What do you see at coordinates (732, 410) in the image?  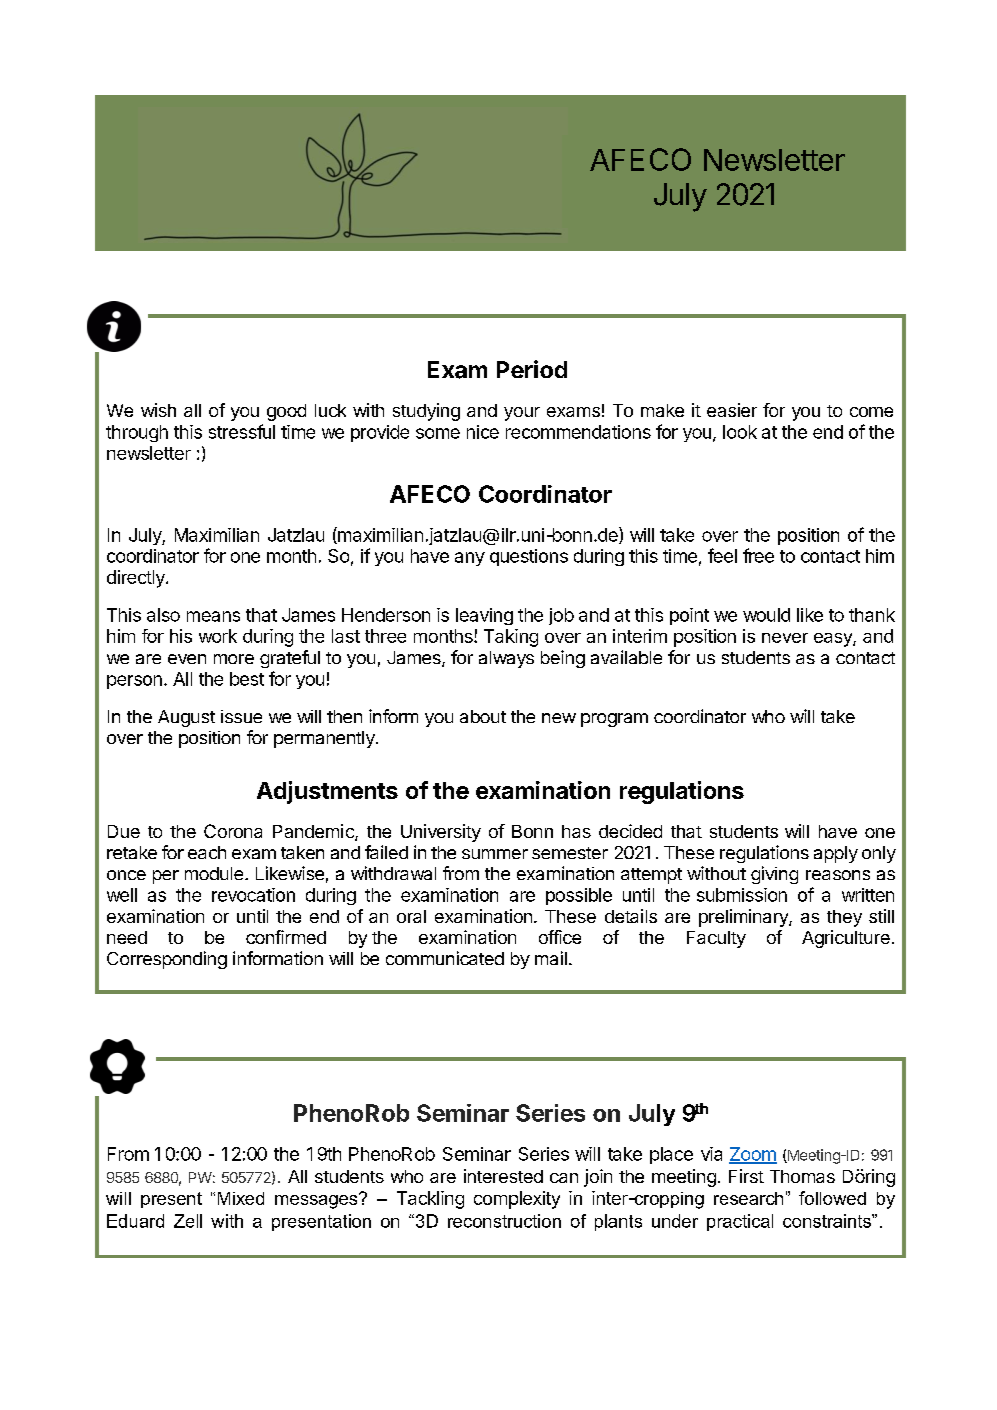 I see `easier` at bounding box center [732, 410].
